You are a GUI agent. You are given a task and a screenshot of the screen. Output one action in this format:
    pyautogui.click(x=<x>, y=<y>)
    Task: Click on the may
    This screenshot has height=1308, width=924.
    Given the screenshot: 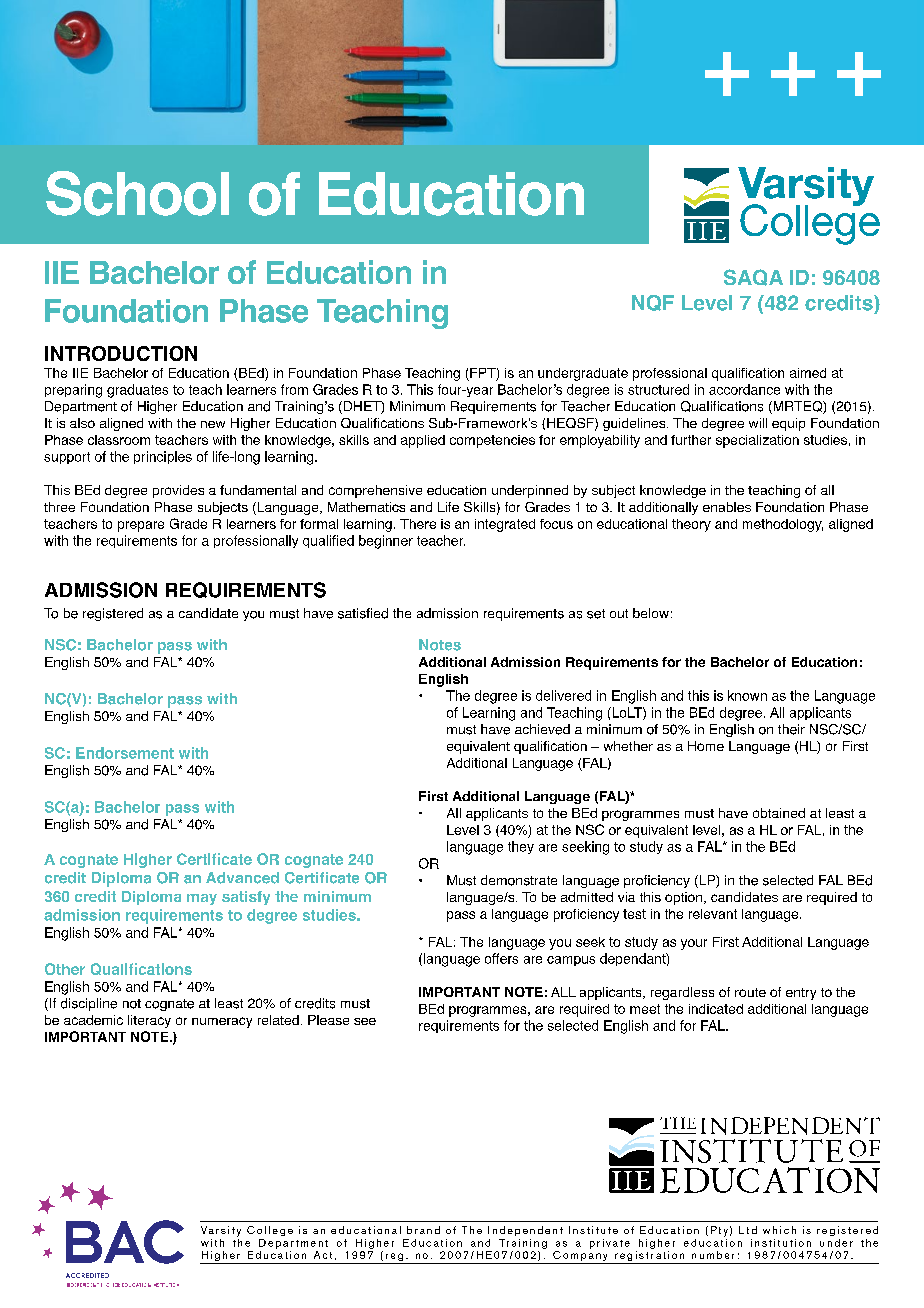 What is the action you would take?
    pyautogui.click(x=202, y=899)
